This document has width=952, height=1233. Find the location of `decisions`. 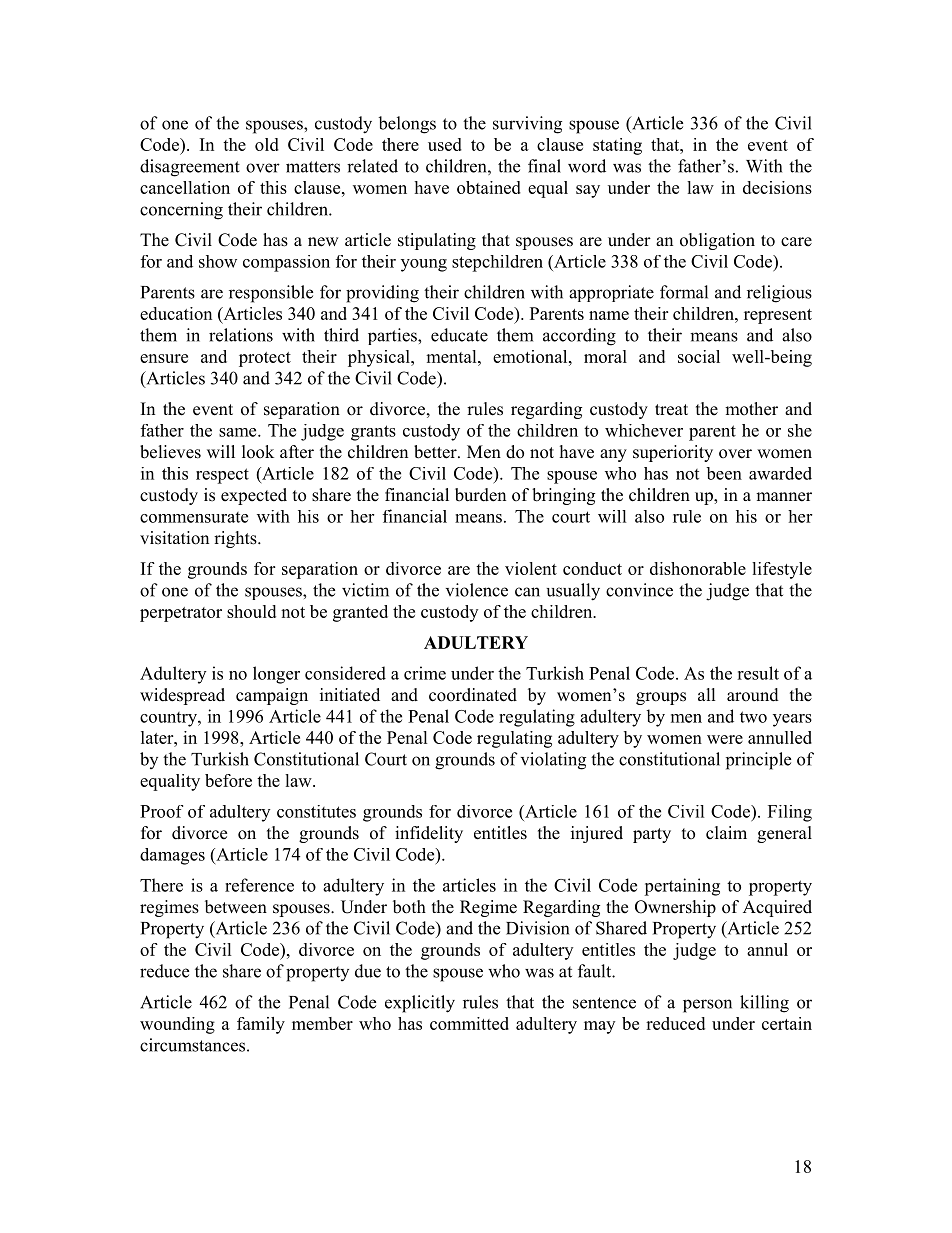

decisions is located at coordinates (777, 187).
